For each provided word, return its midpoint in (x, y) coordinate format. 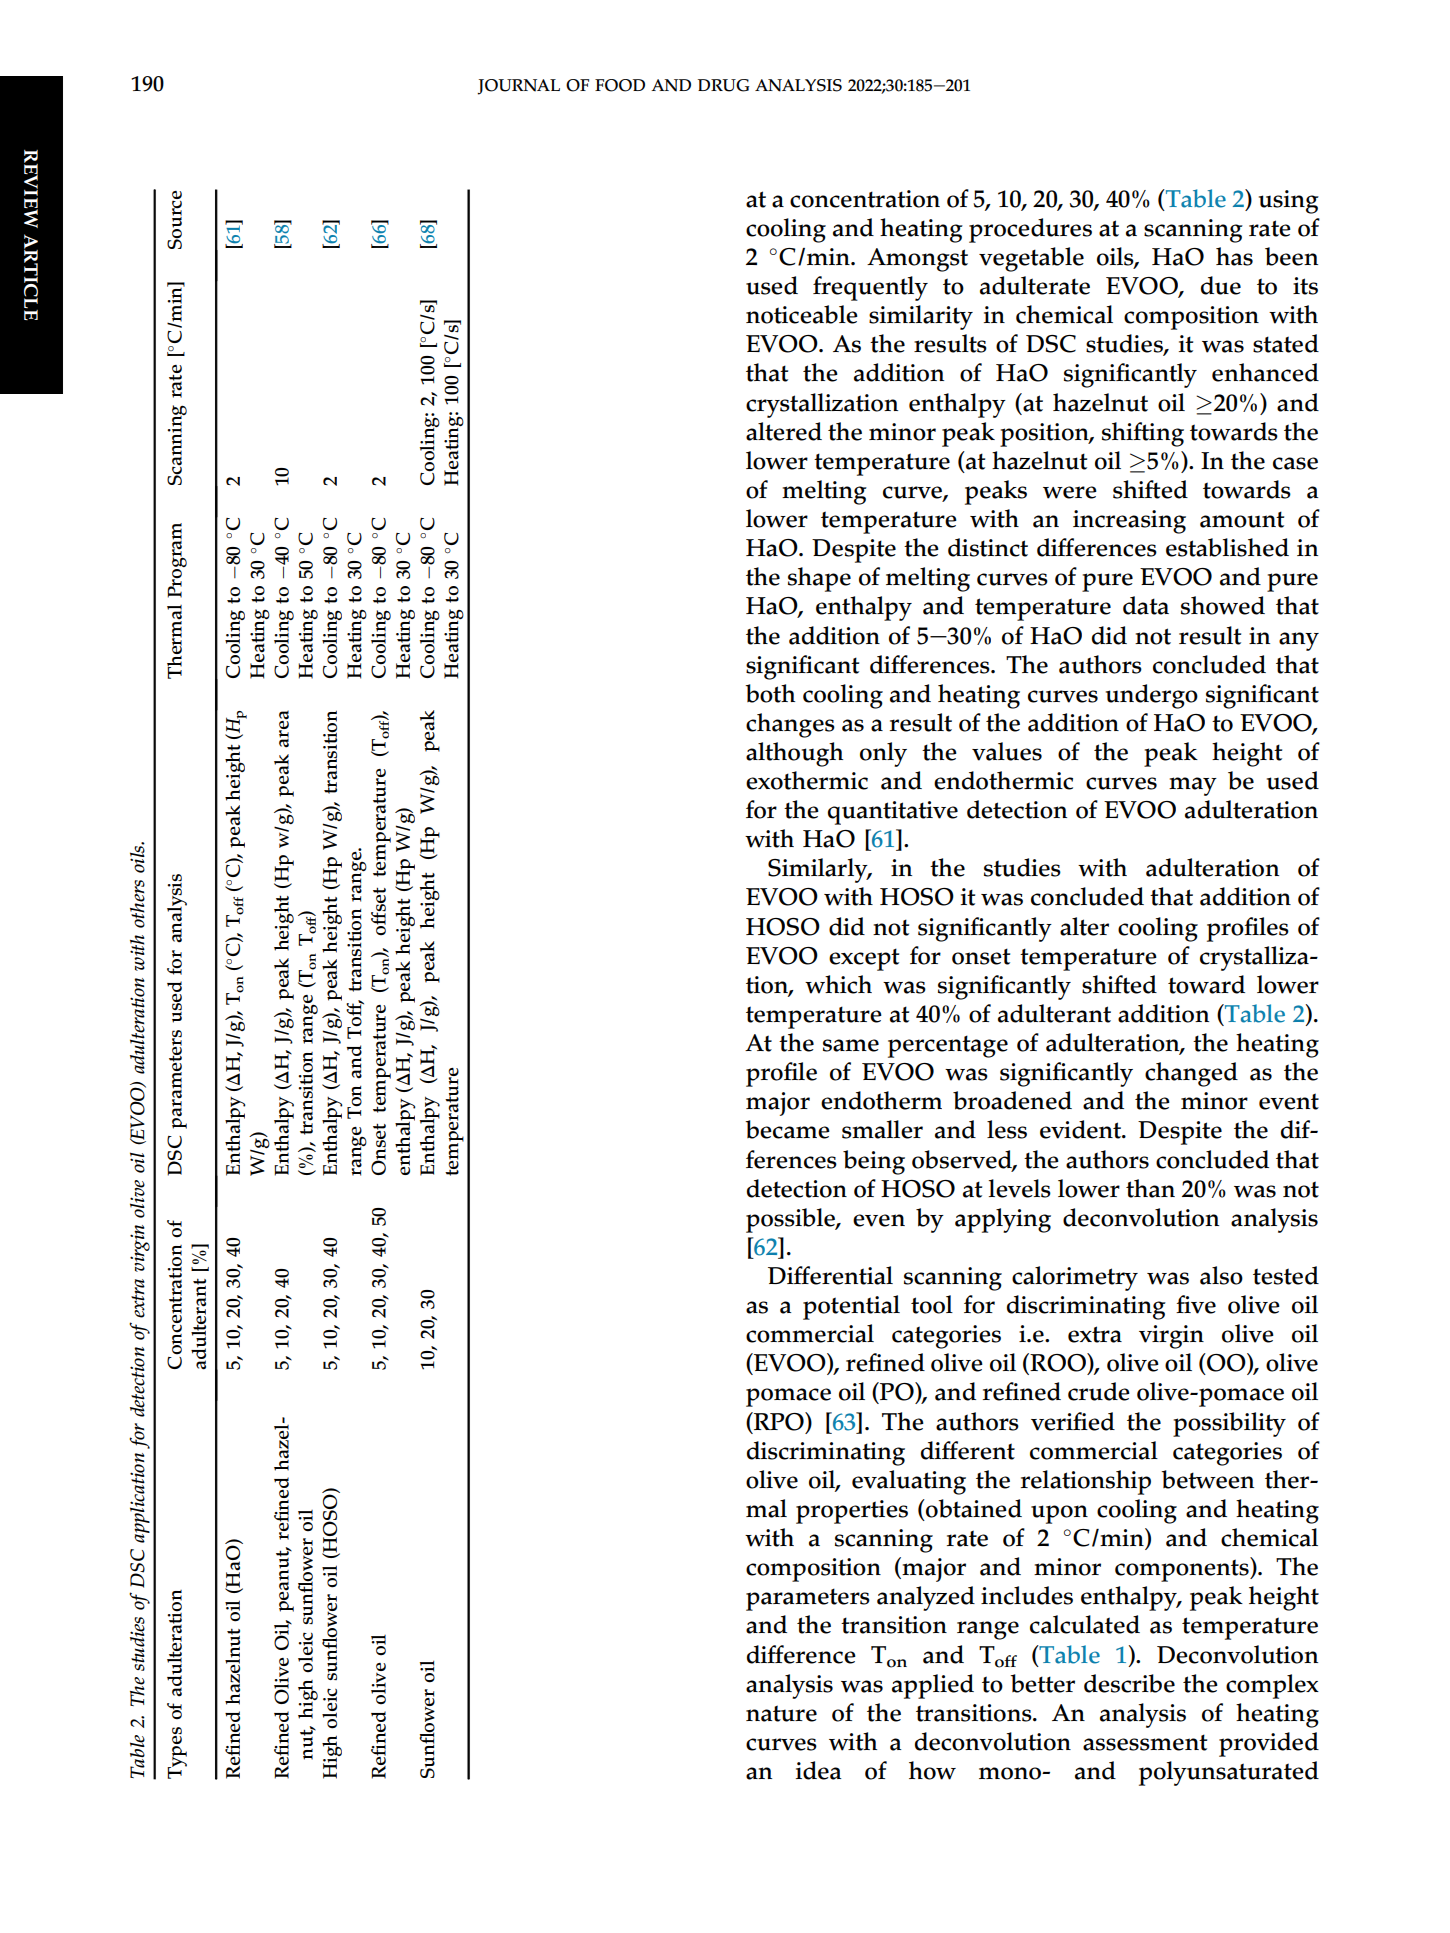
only (883, 754)
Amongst (917, 260)
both (770, 693)
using (1289, 202)
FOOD (620, 85)
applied (933, 1686)
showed (1223, 605)
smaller (882, 1129)
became (787, 1129)
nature (781, 1713)
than (1150, 1188)
